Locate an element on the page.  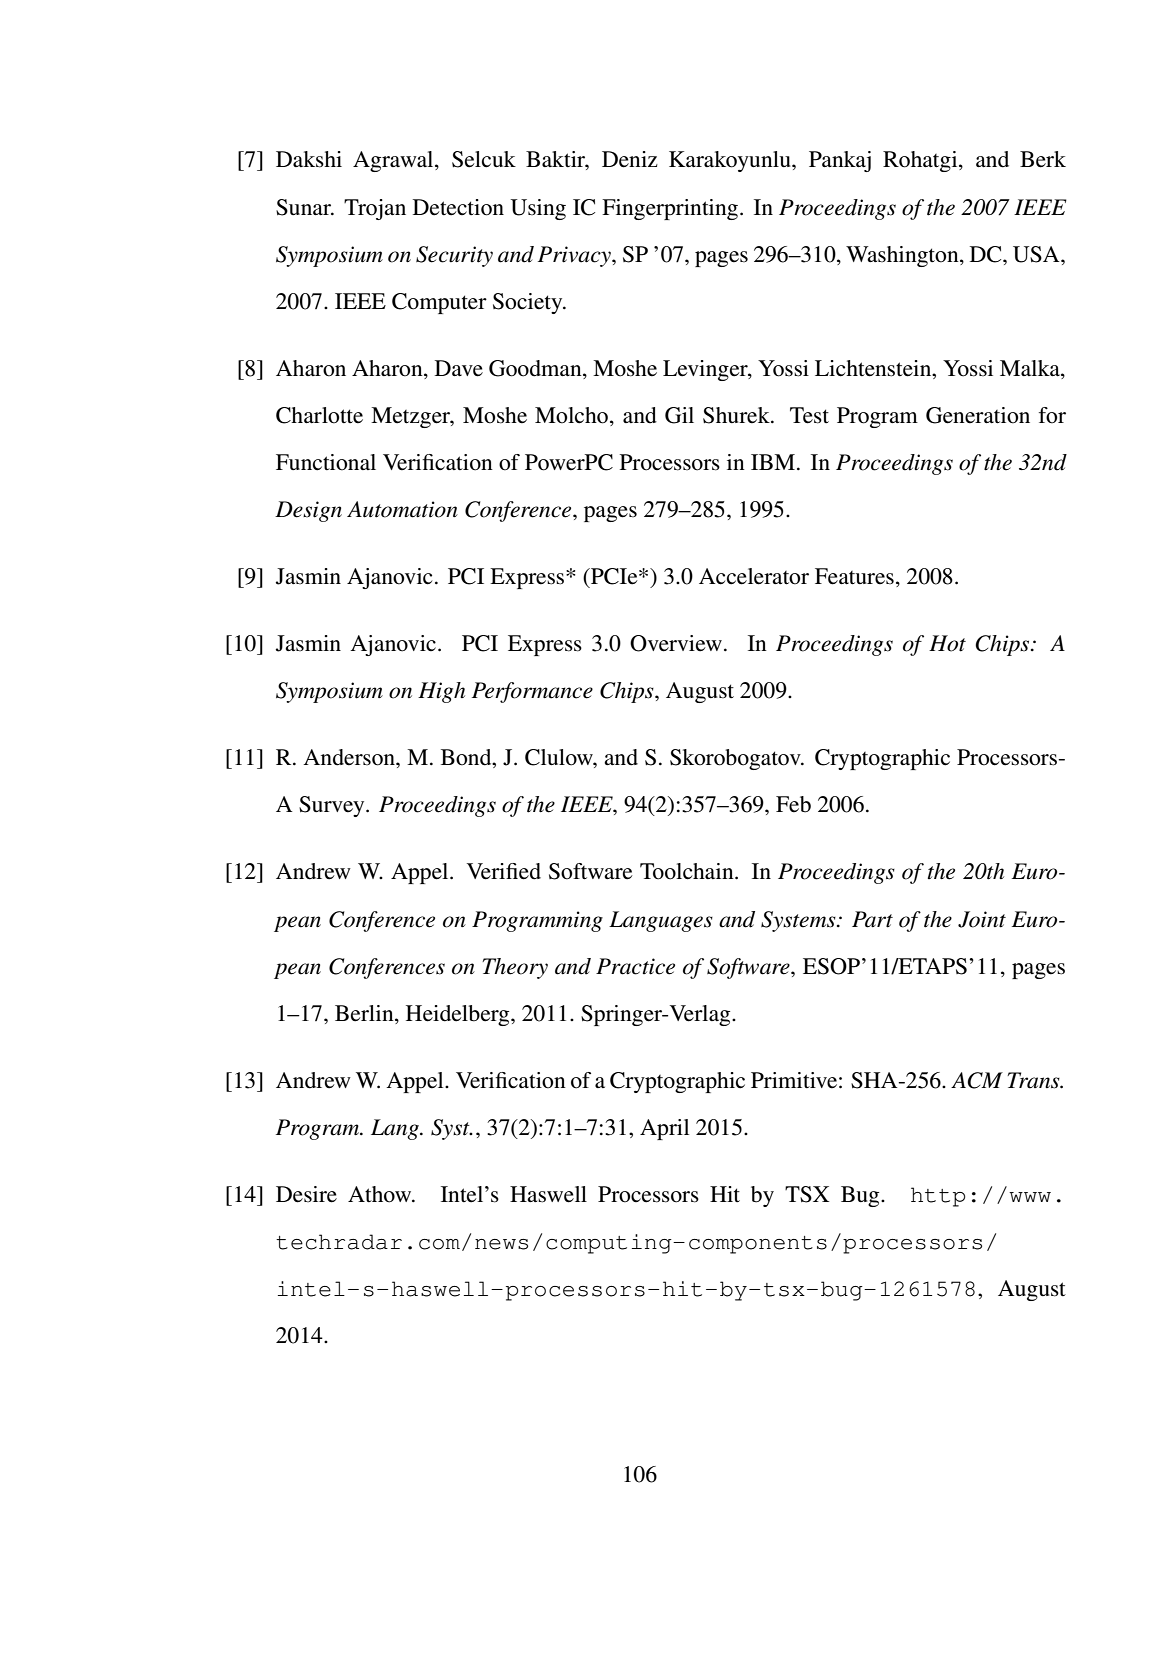
Trojan is located at coordinates (375, 209).
